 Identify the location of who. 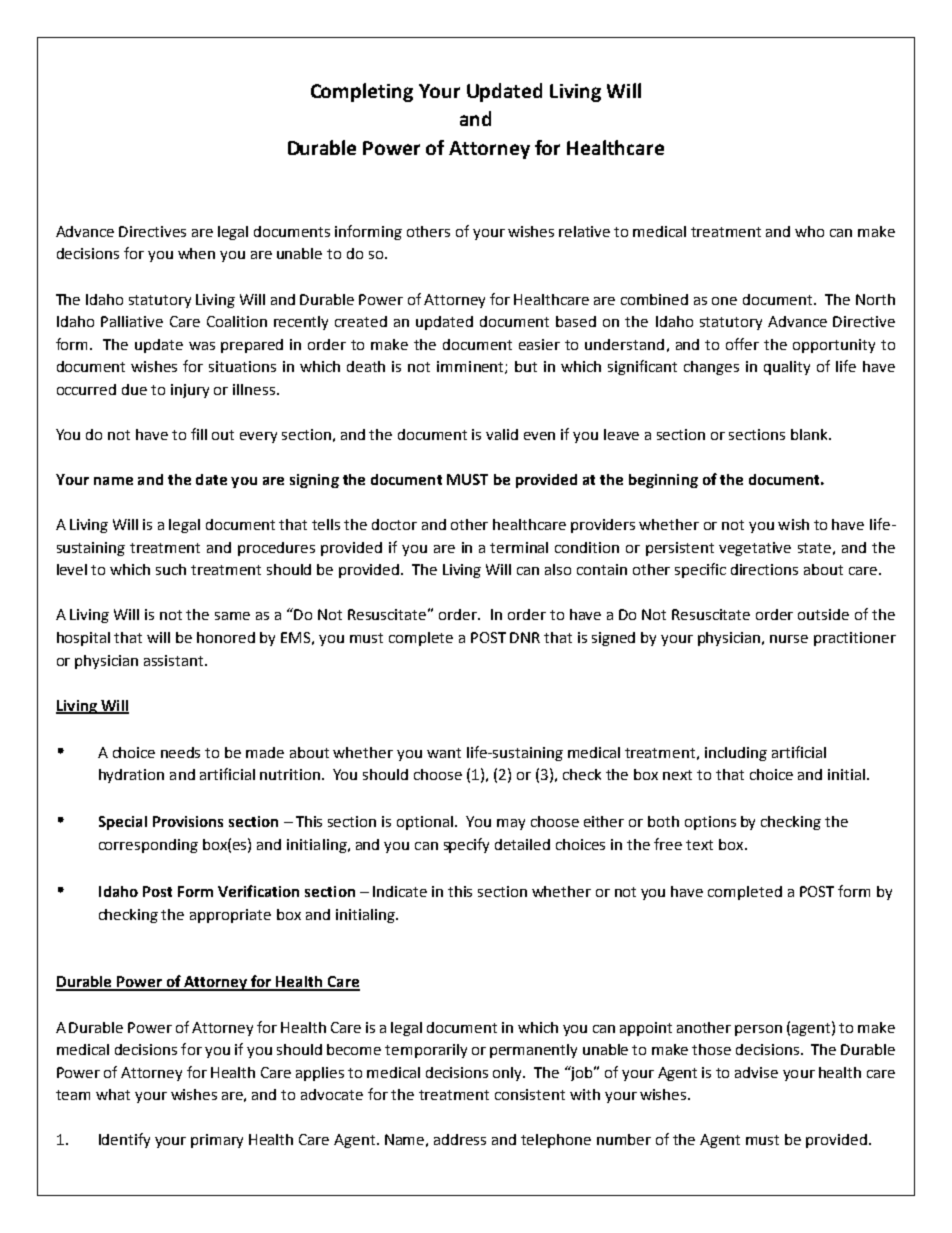
(809, 231).
